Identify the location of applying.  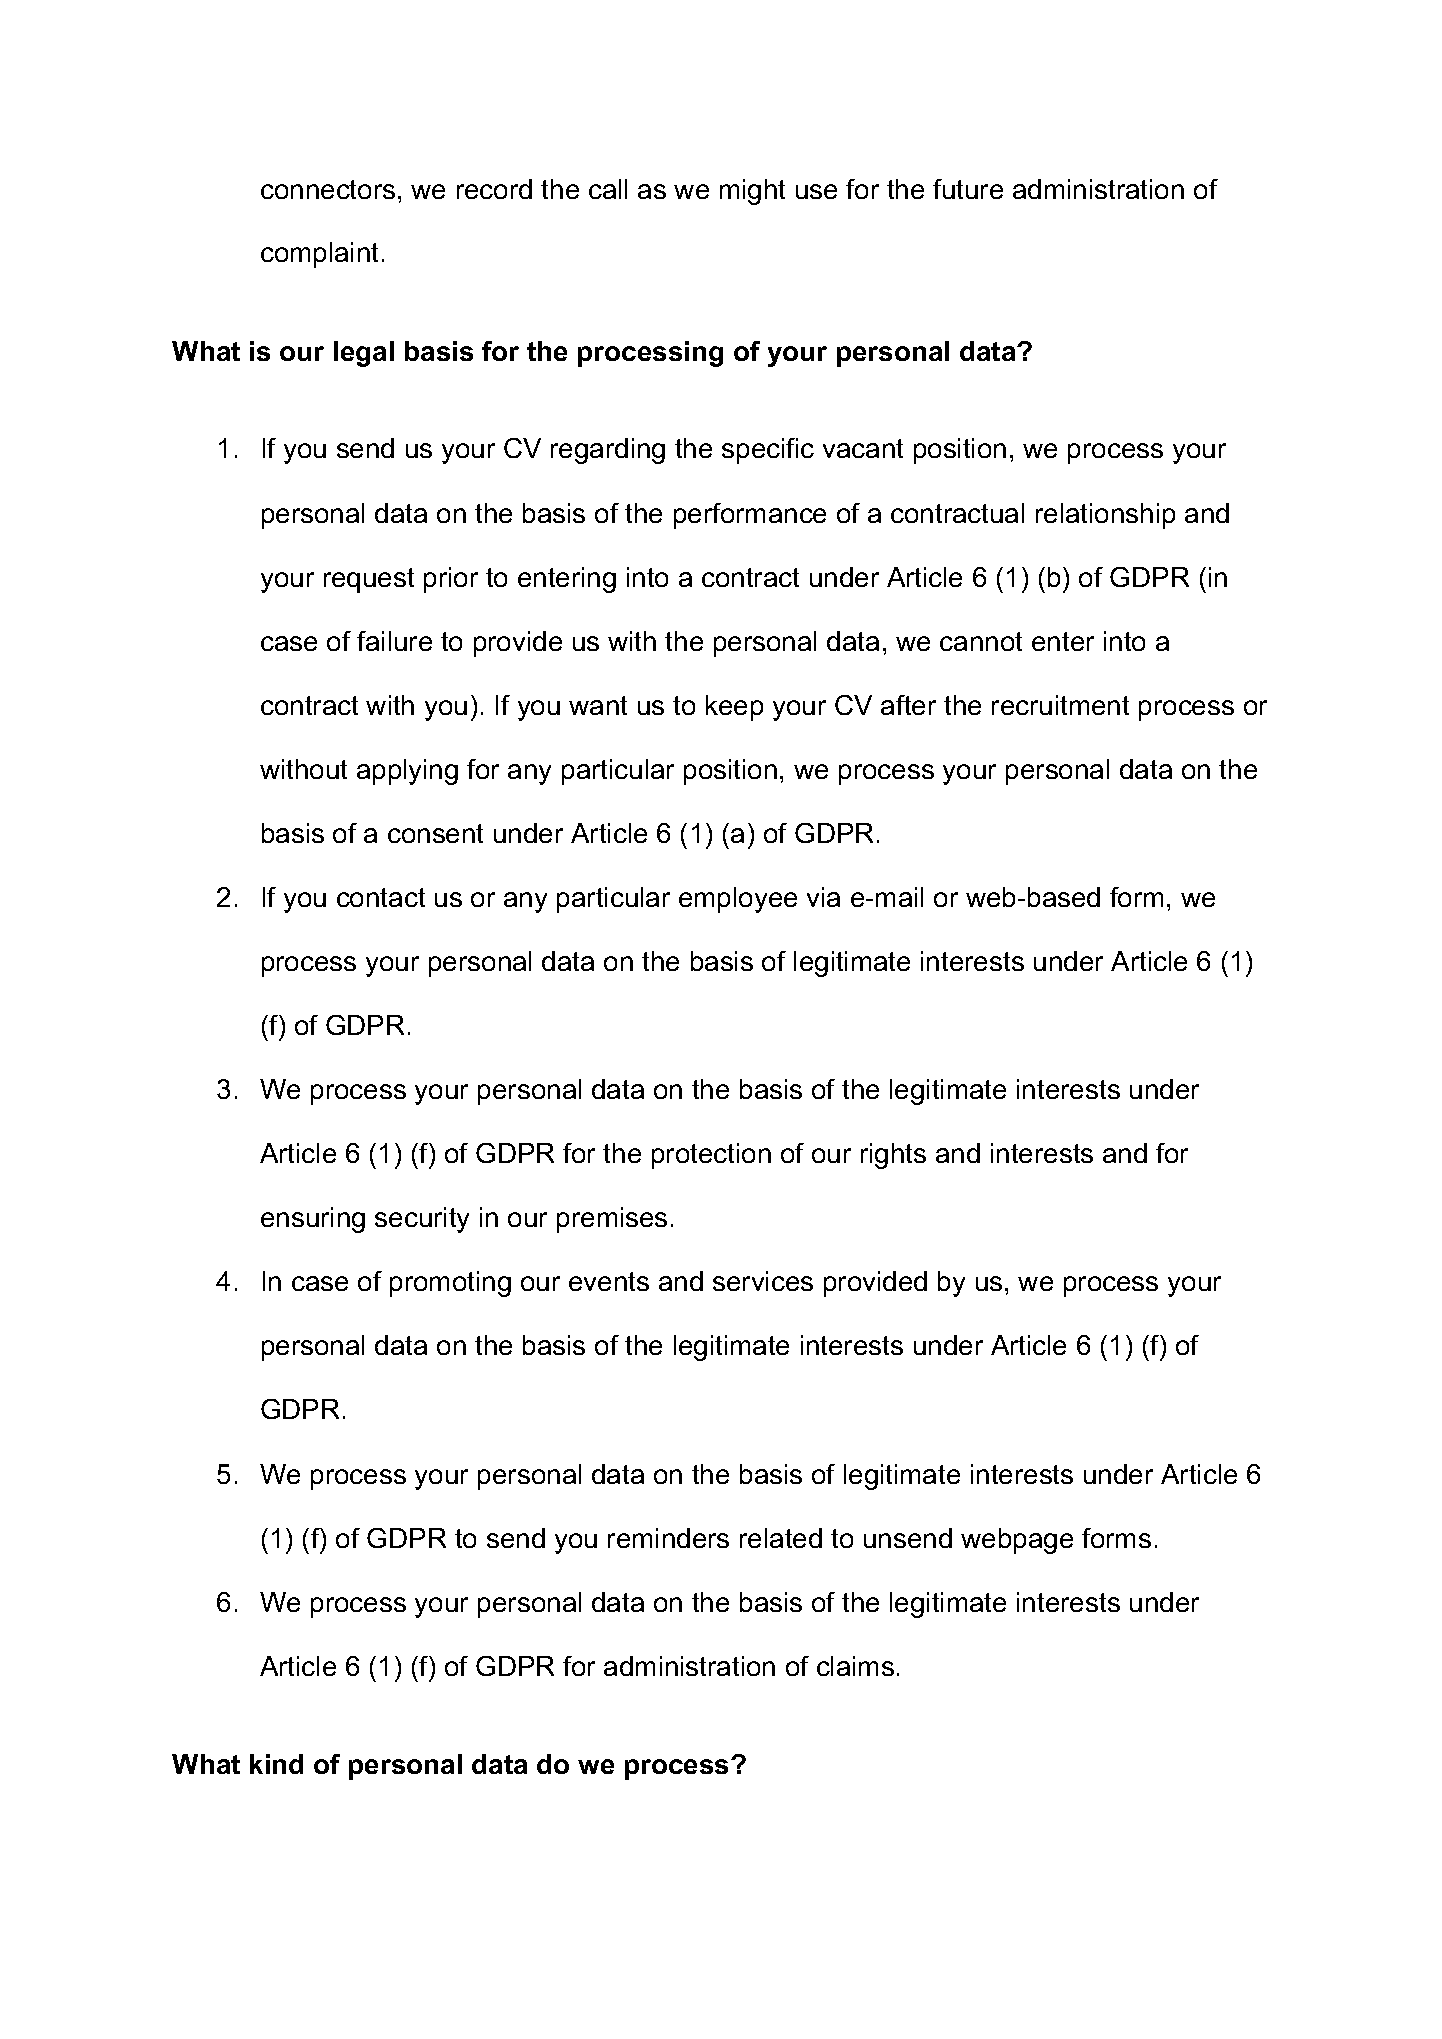
(407, 772).
